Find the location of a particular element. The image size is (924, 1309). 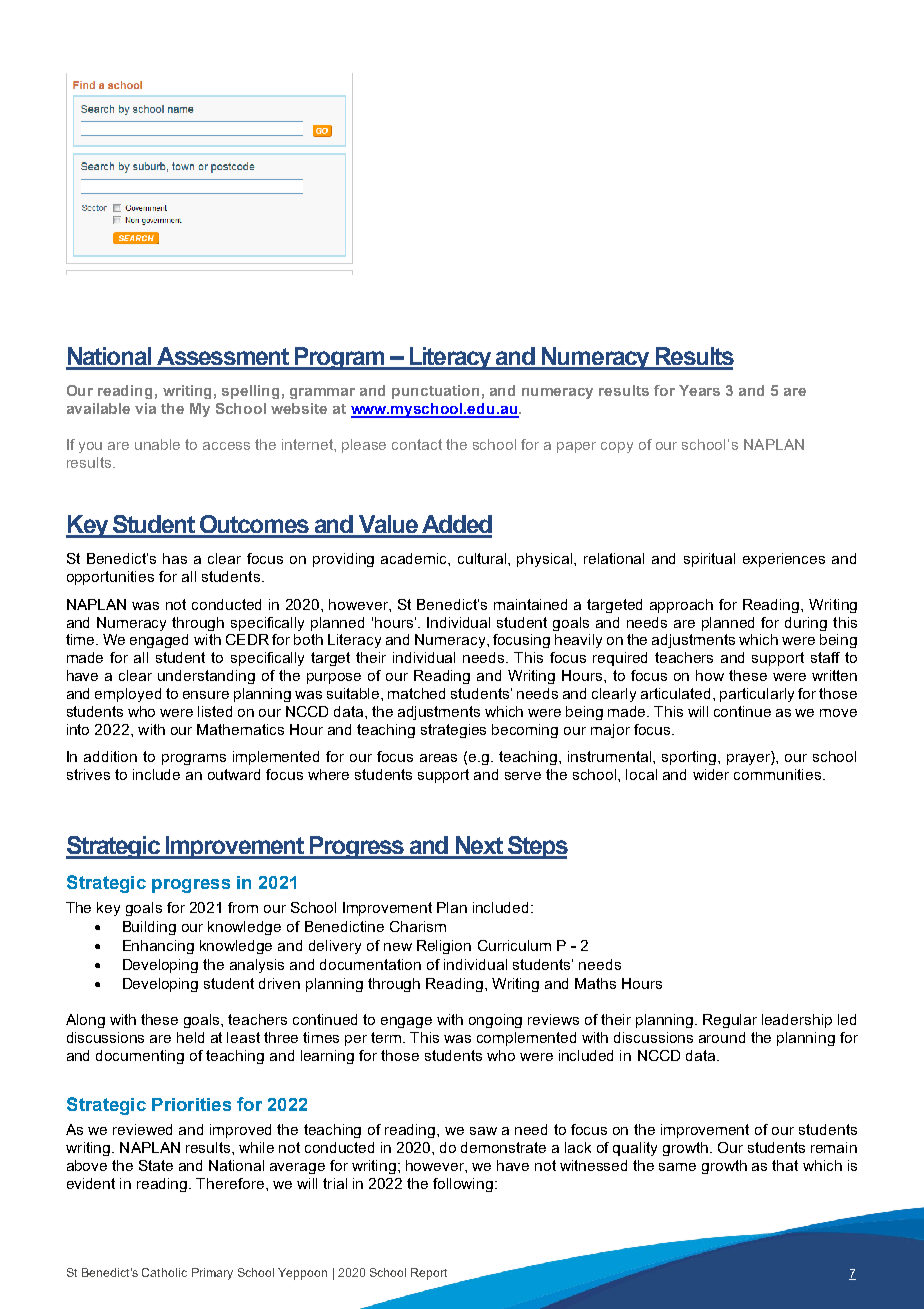

outward is located at coordinates (234, 774).
